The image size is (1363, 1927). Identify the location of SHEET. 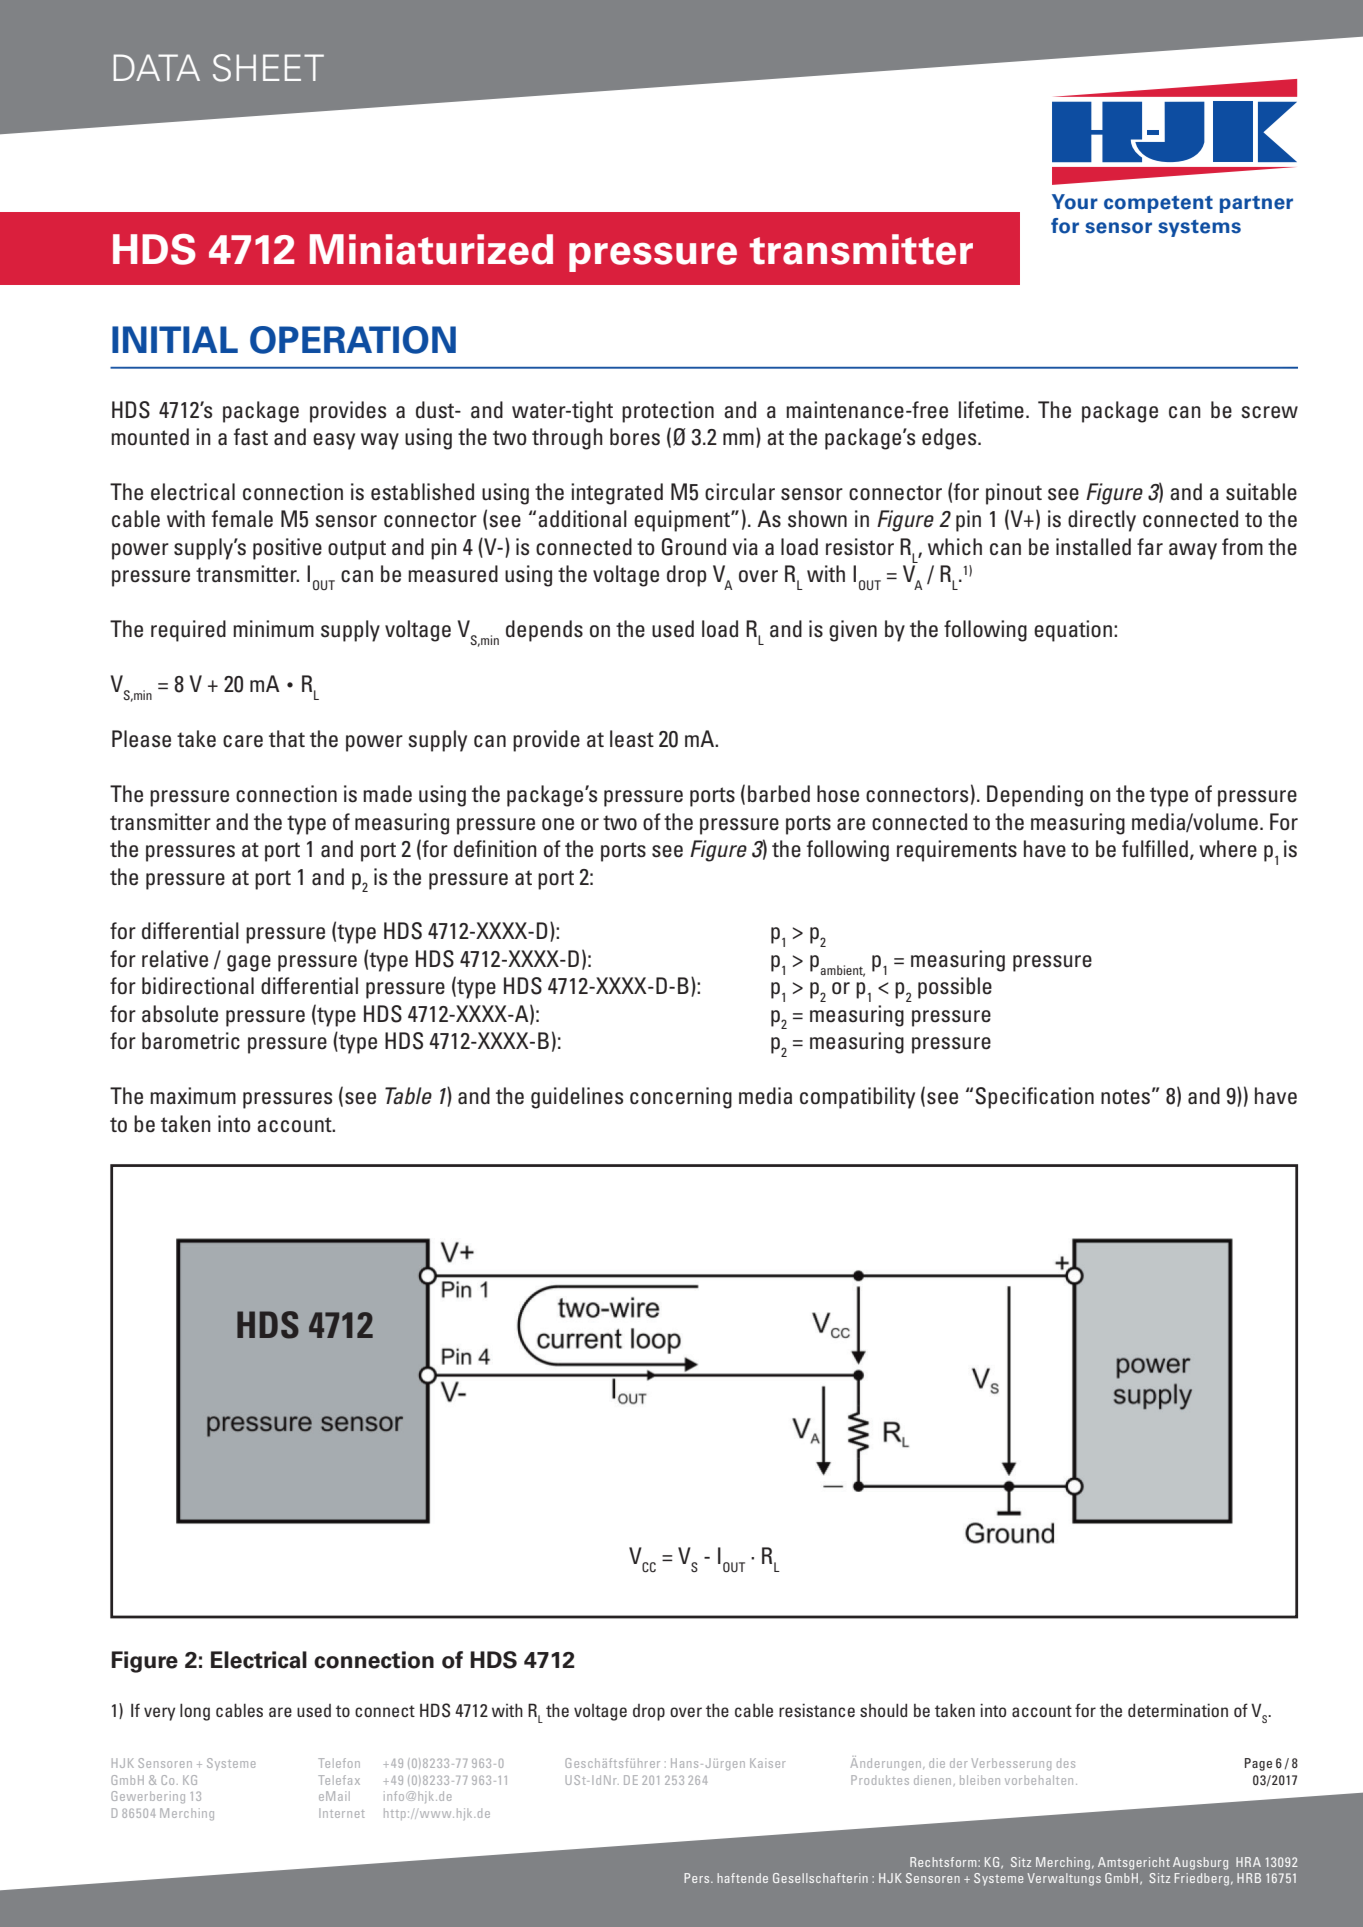
(268, 68).
